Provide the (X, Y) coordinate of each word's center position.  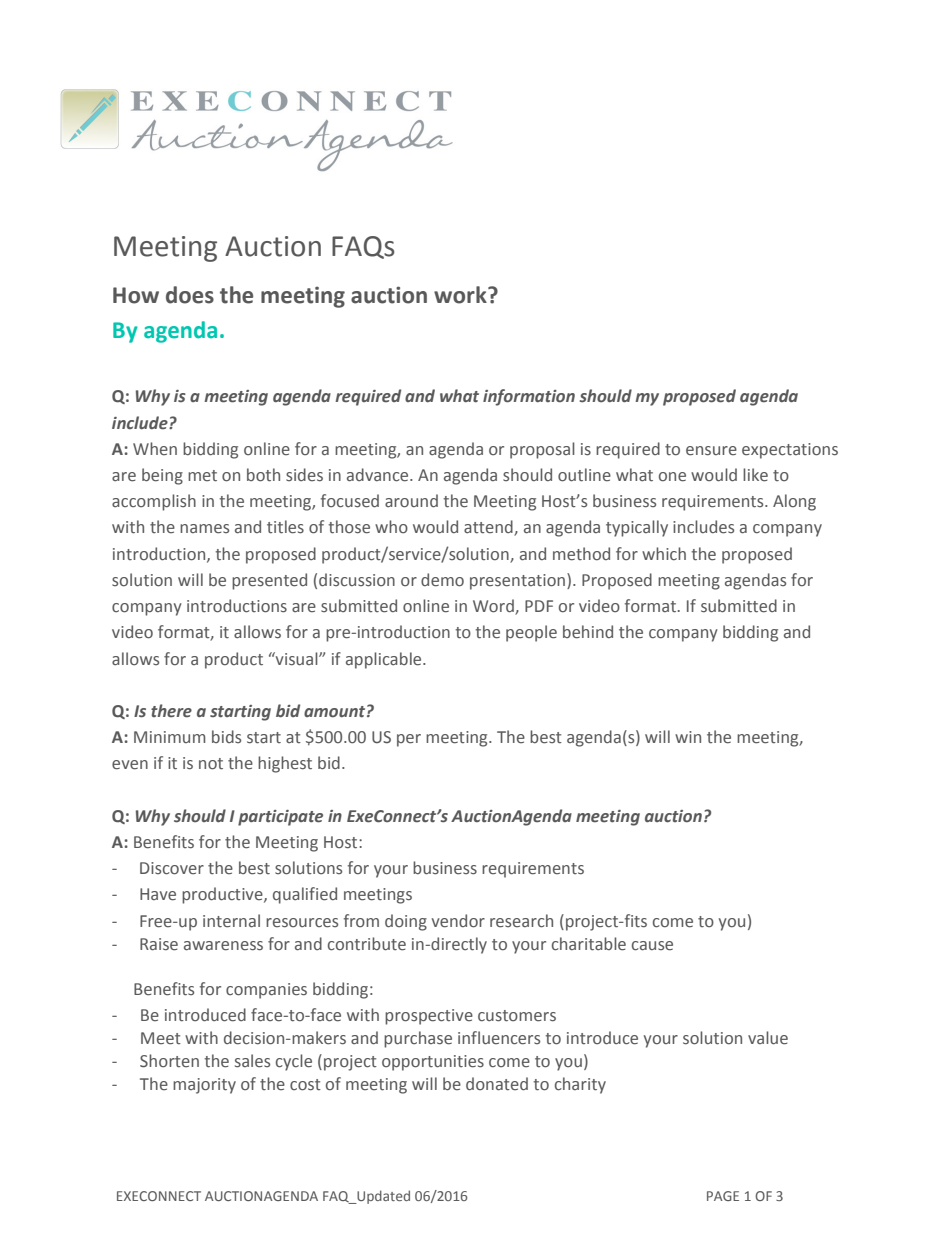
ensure (711, 451)
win (688, 737)
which (664, 553)
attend (489, 528)
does (190, 295)
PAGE (723, 1196)
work (461, 295)
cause (652, 946)
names (204, 529)
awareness (223, 946)
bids (226, 736)
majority (204, 1086)
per (409, 740)
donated (497, 1084)
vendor (458, 921)
